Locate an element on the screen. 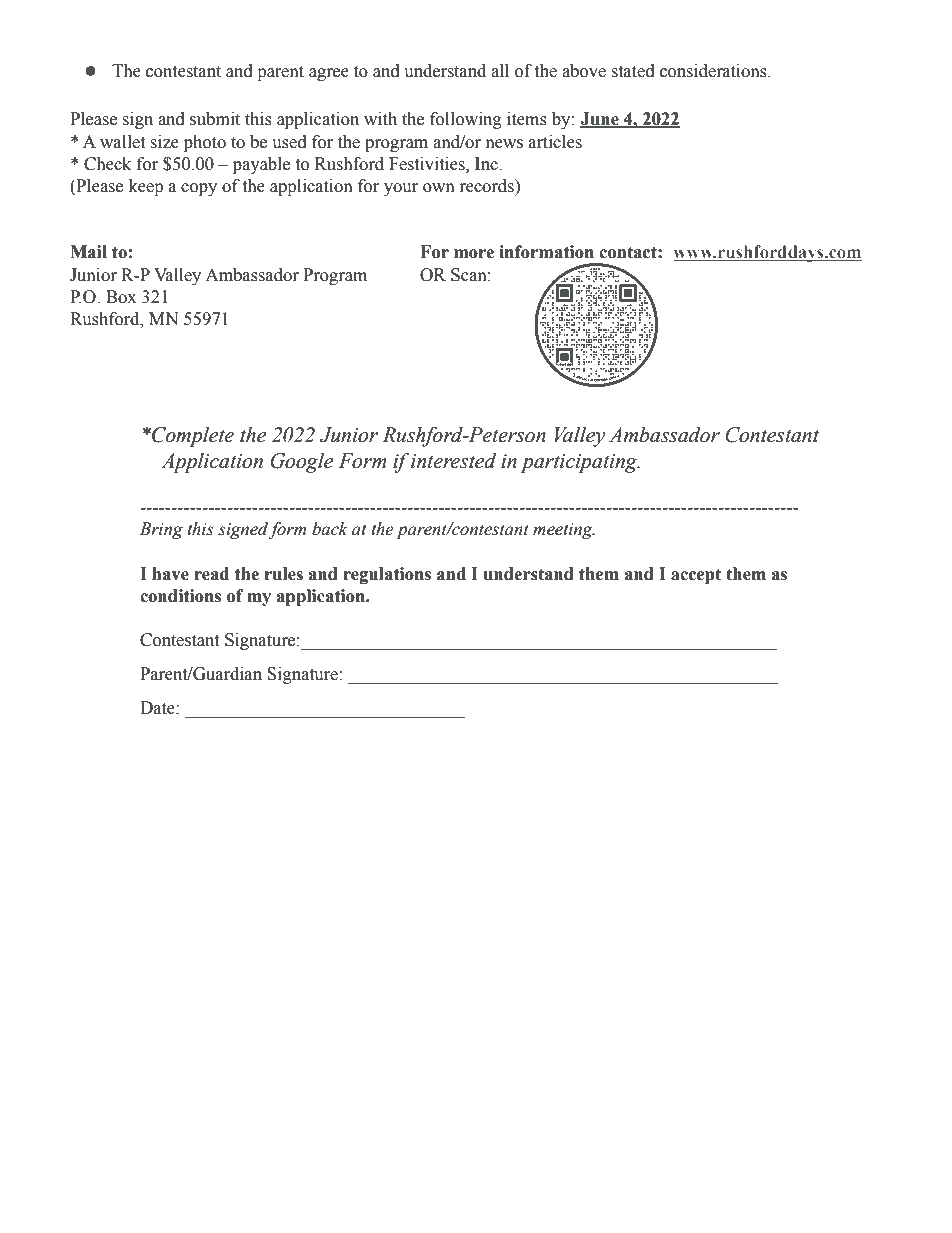  more is located at coordinates (474, 254).
